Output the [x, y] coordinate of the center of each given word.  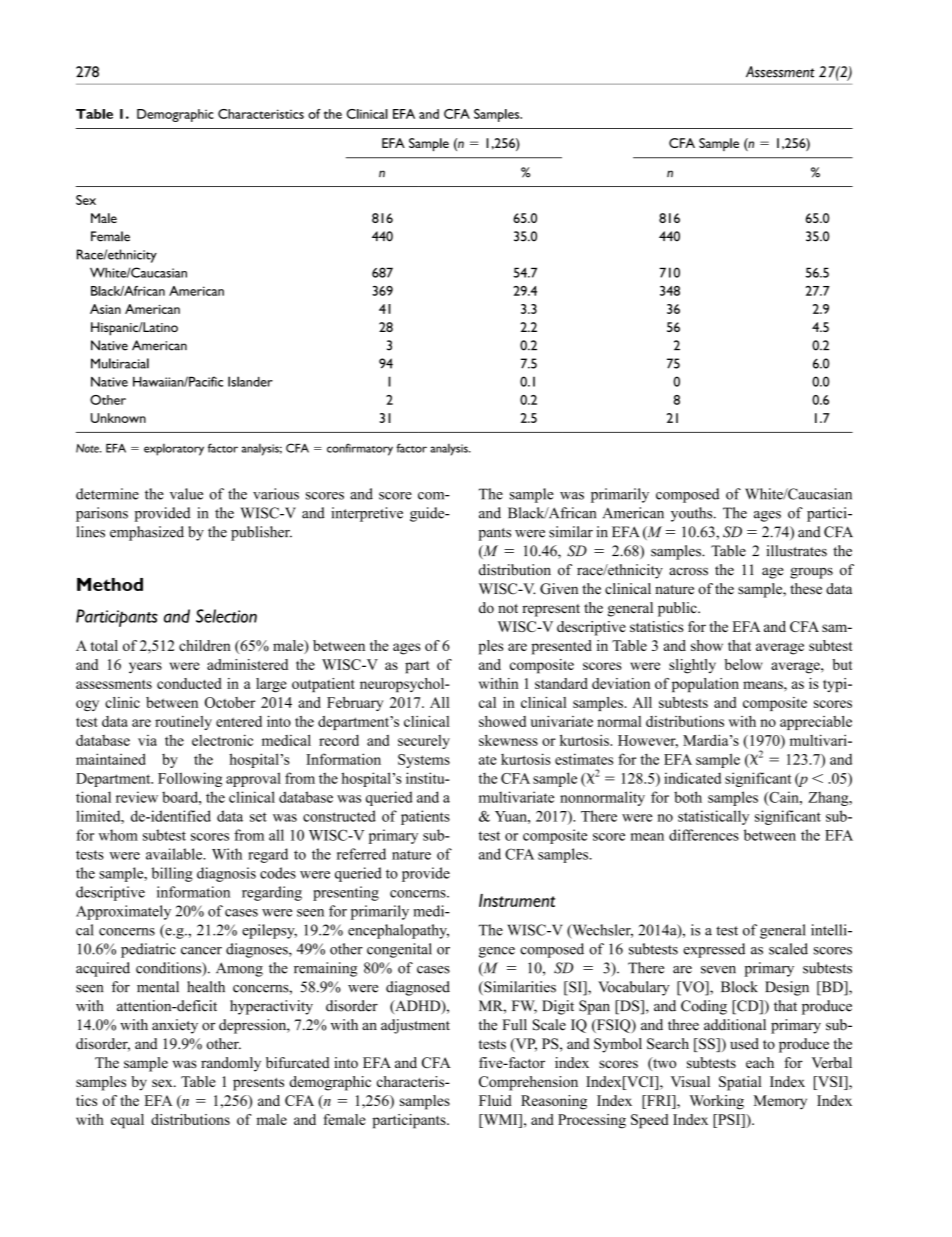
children [205, 645]
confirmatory [360, 449]
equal [127, 1121]
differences [704, 835]
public [678, 609]
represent [551, 610]
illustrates [796, 551]
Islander [250, 381]
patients [425, 817]
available [175, 854]
